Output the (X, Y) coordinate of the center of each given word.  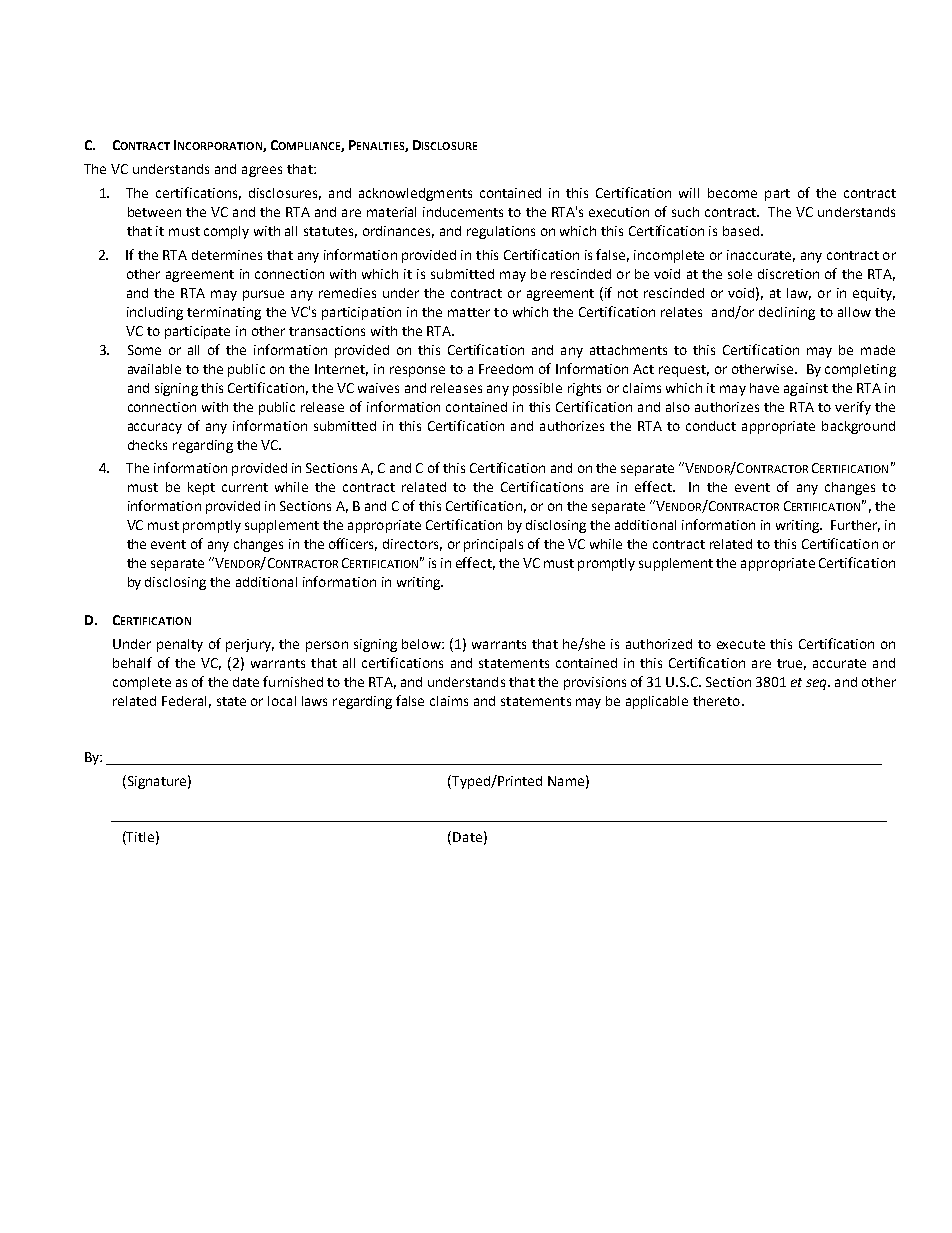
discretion (788, 274)
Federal (184, 701)
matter (469, 312)
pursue (263, 295)
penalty (180, 645)
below (422, 644)
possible (537, 389)
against (806, 389)
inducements (463, 212)
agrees (262, 171)
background (858, 427)
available (154, 369)
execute (741, 644)
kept (201, 488)
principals (493, 545)
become (732, 193)
